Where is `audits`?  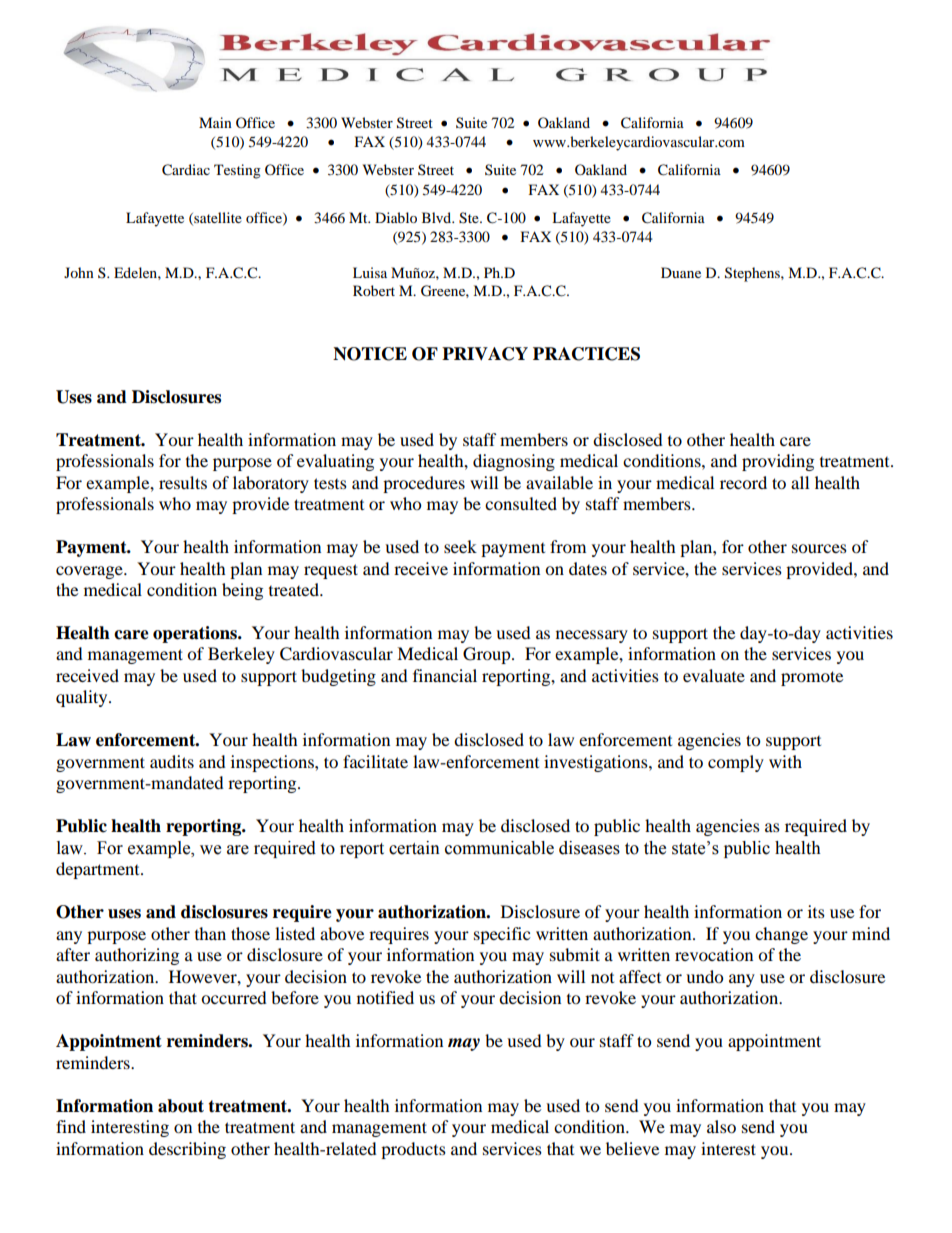 audits is located at coordinates (172, 761).
